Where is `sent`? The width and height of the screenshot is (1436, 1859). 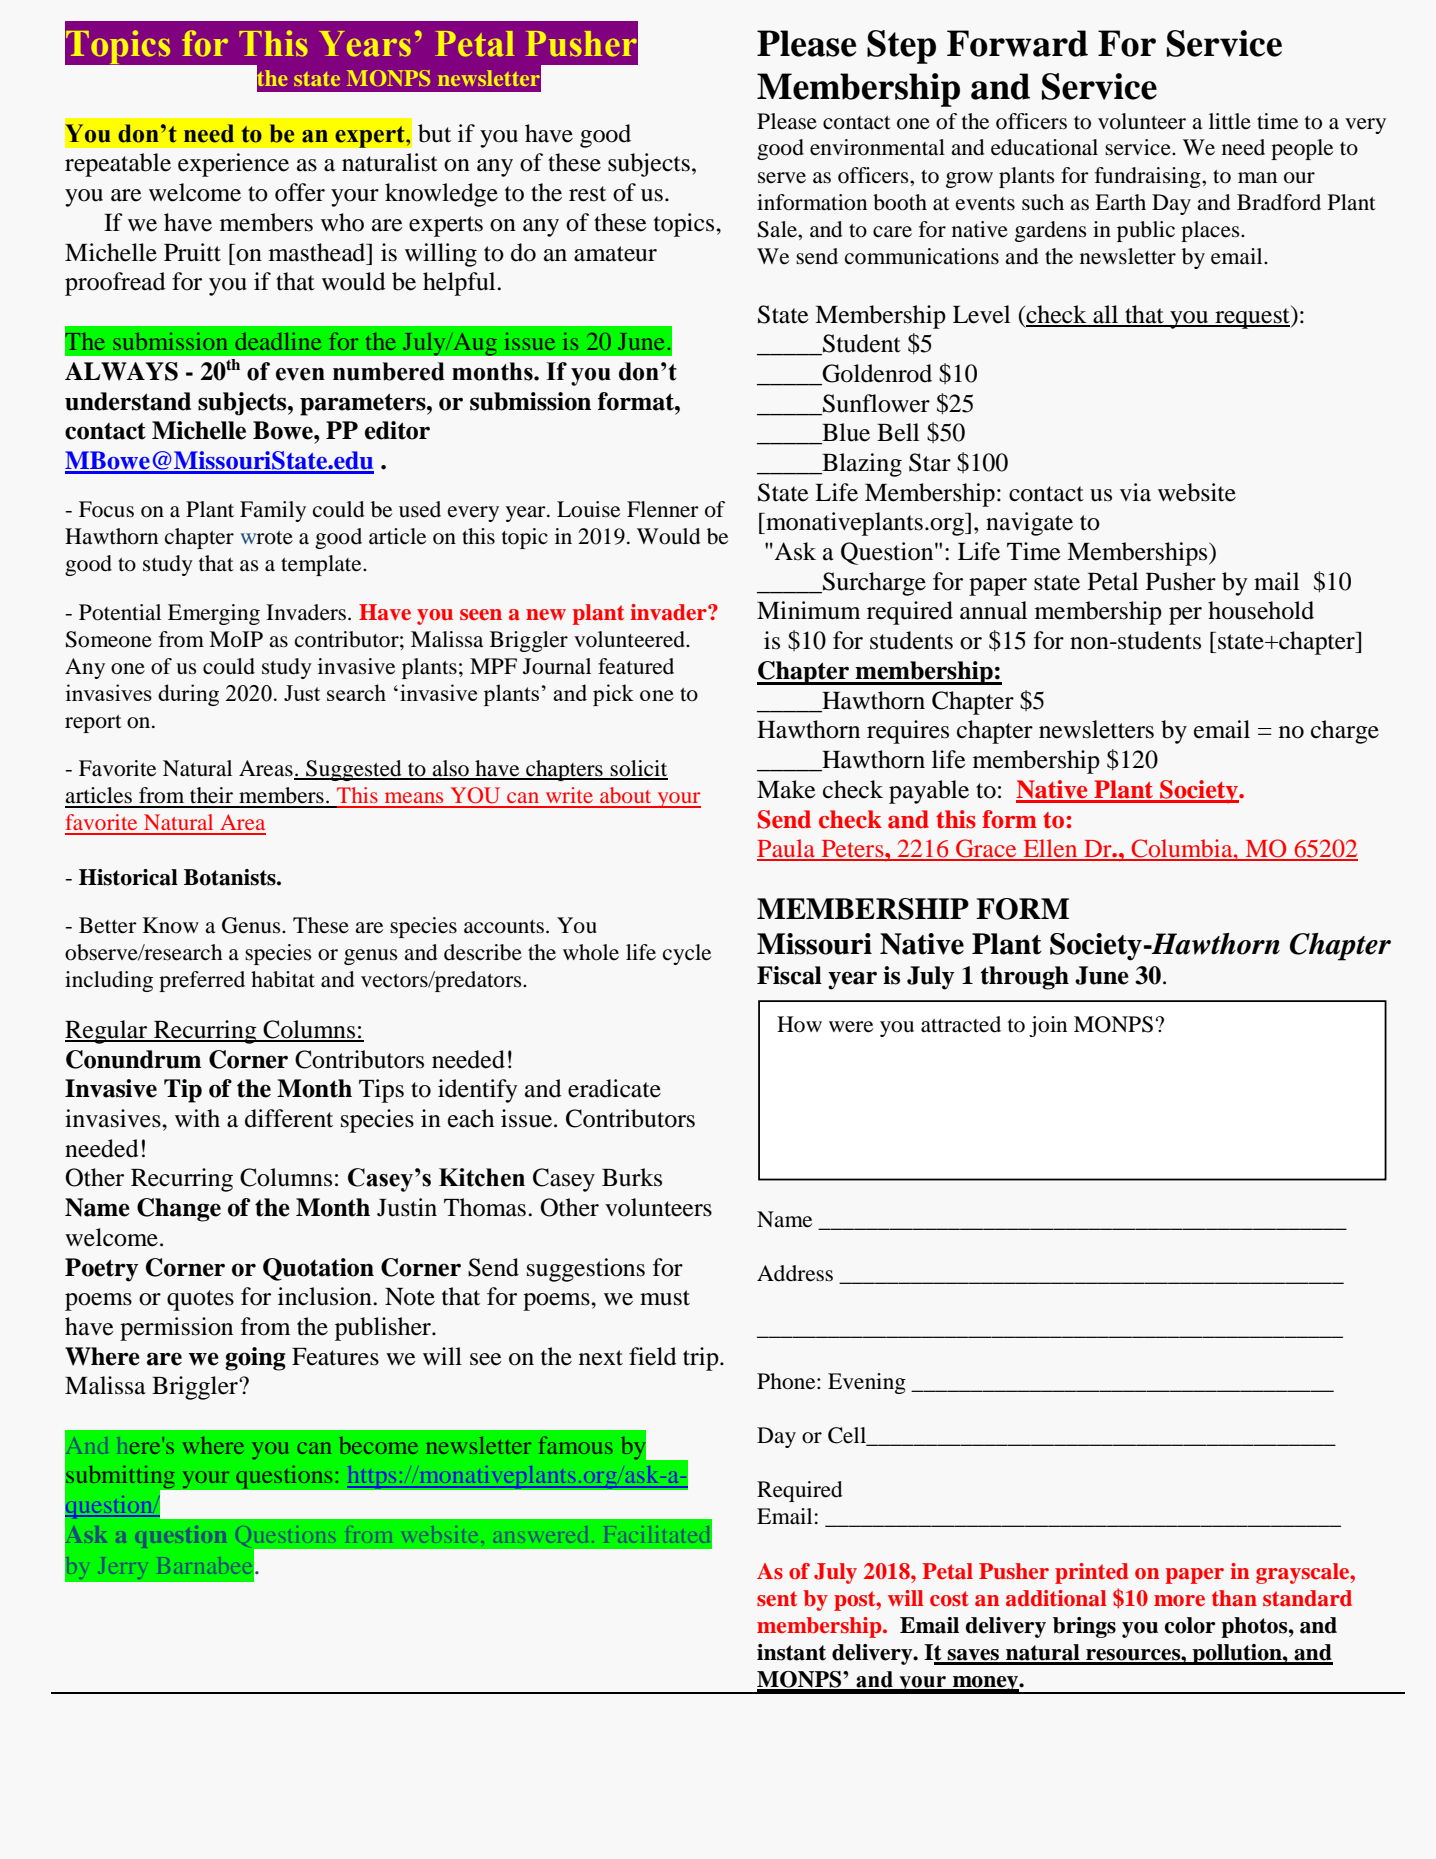 sent is located at coordinates (777, 1599).
